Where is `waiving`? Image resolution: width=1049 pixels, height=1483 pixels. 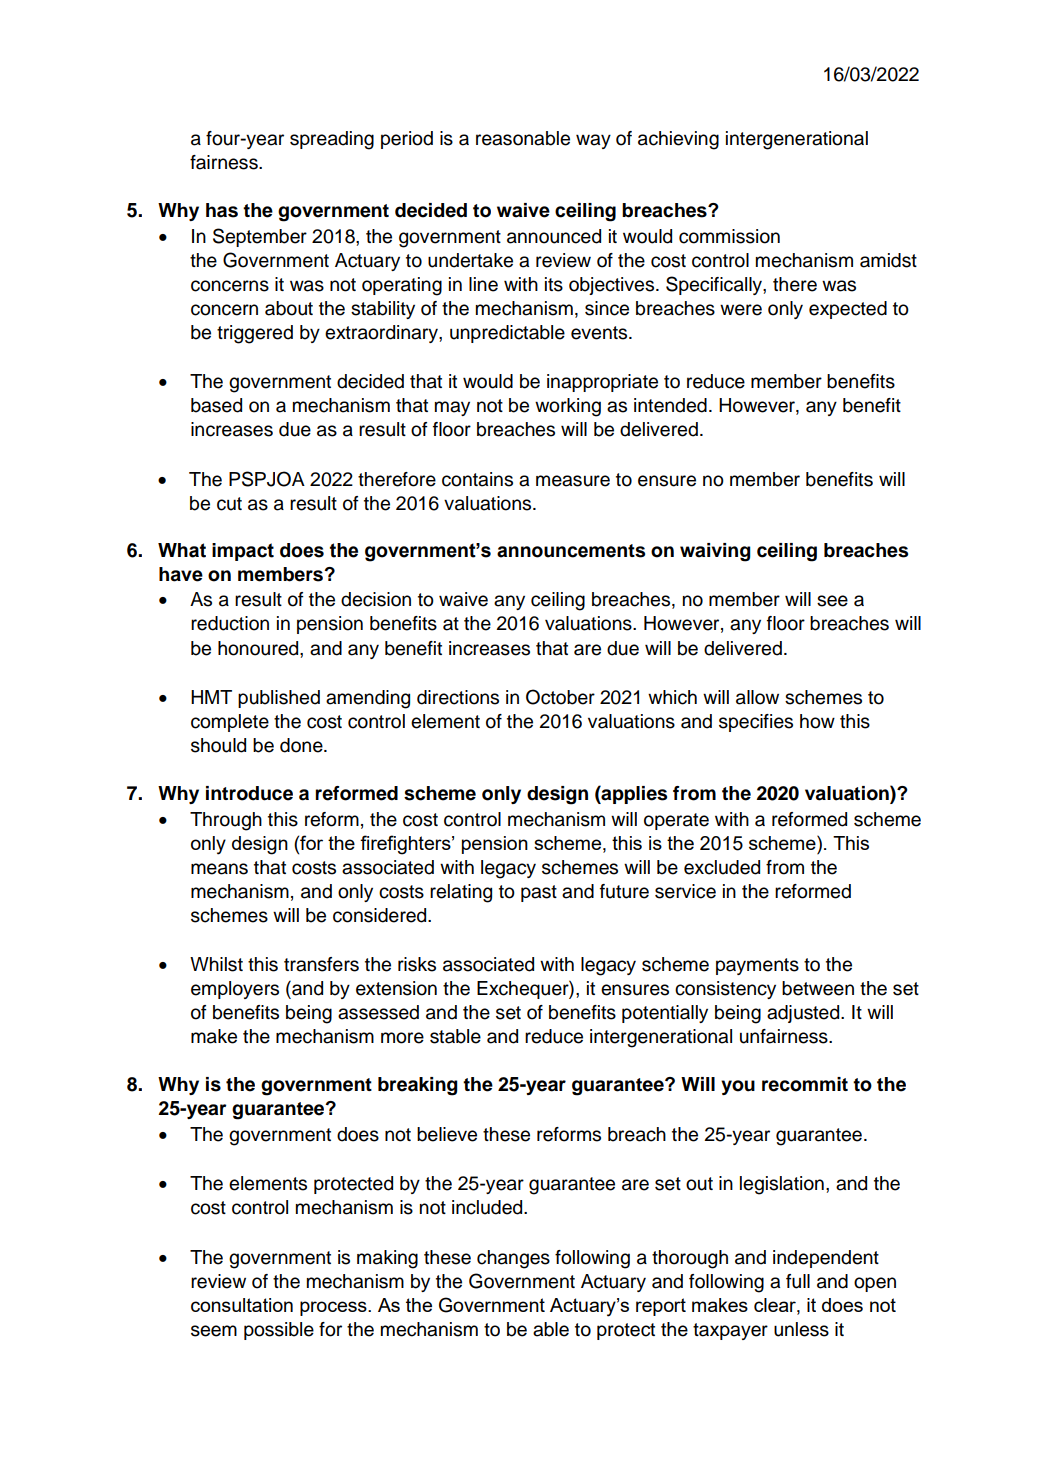 waiving is located at coordinates (715, 552).
